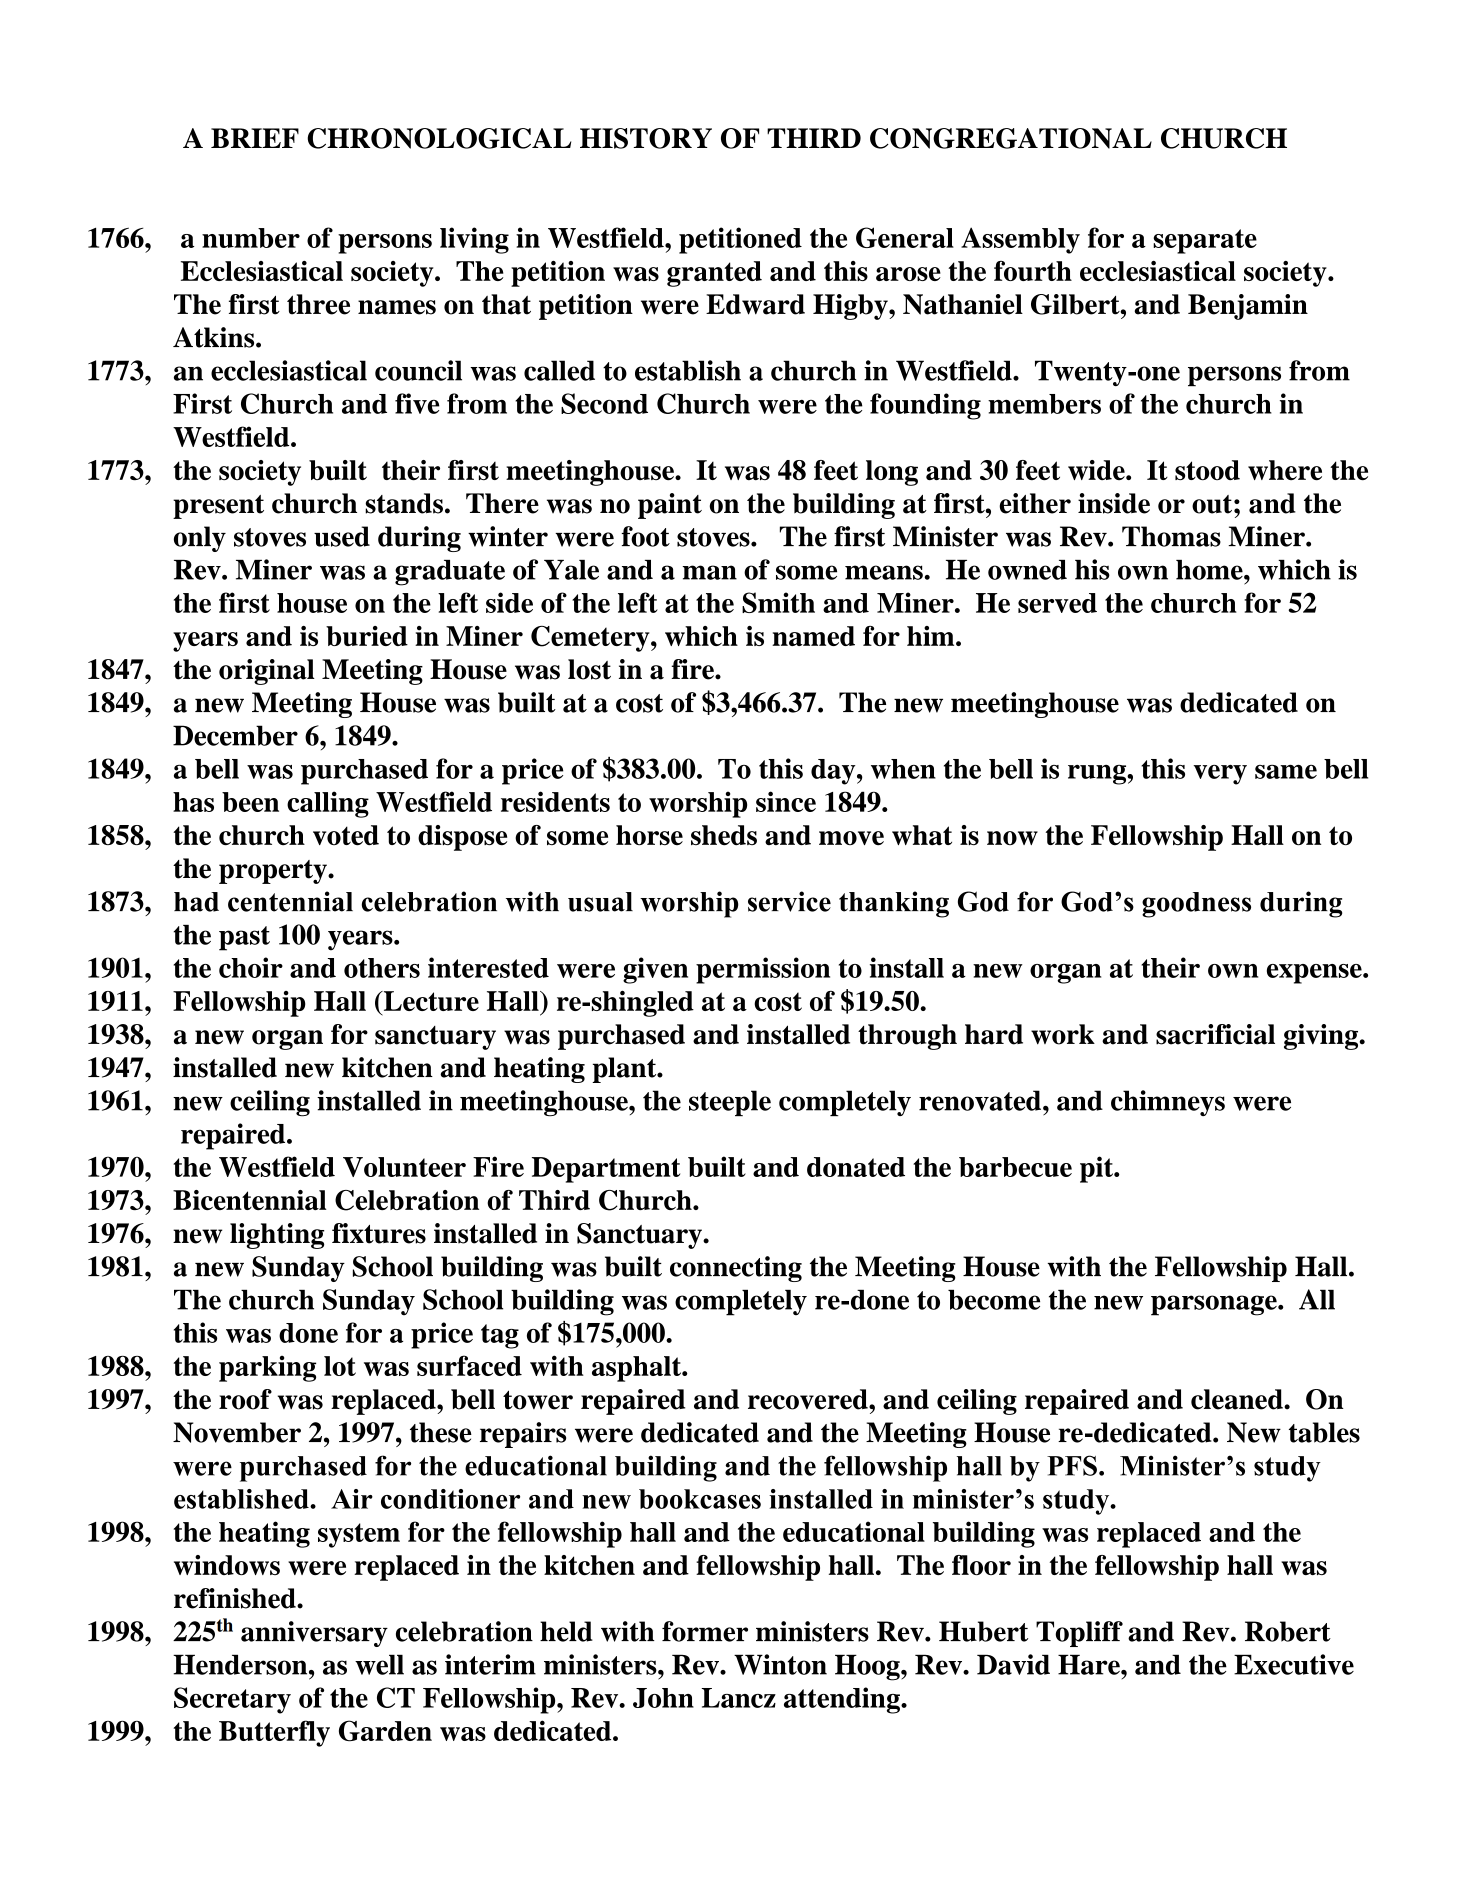 The height and width of the document is (1904, 1471). Describe the element at coordinates (1205, 241) in the document. I see `separate` at that location.
